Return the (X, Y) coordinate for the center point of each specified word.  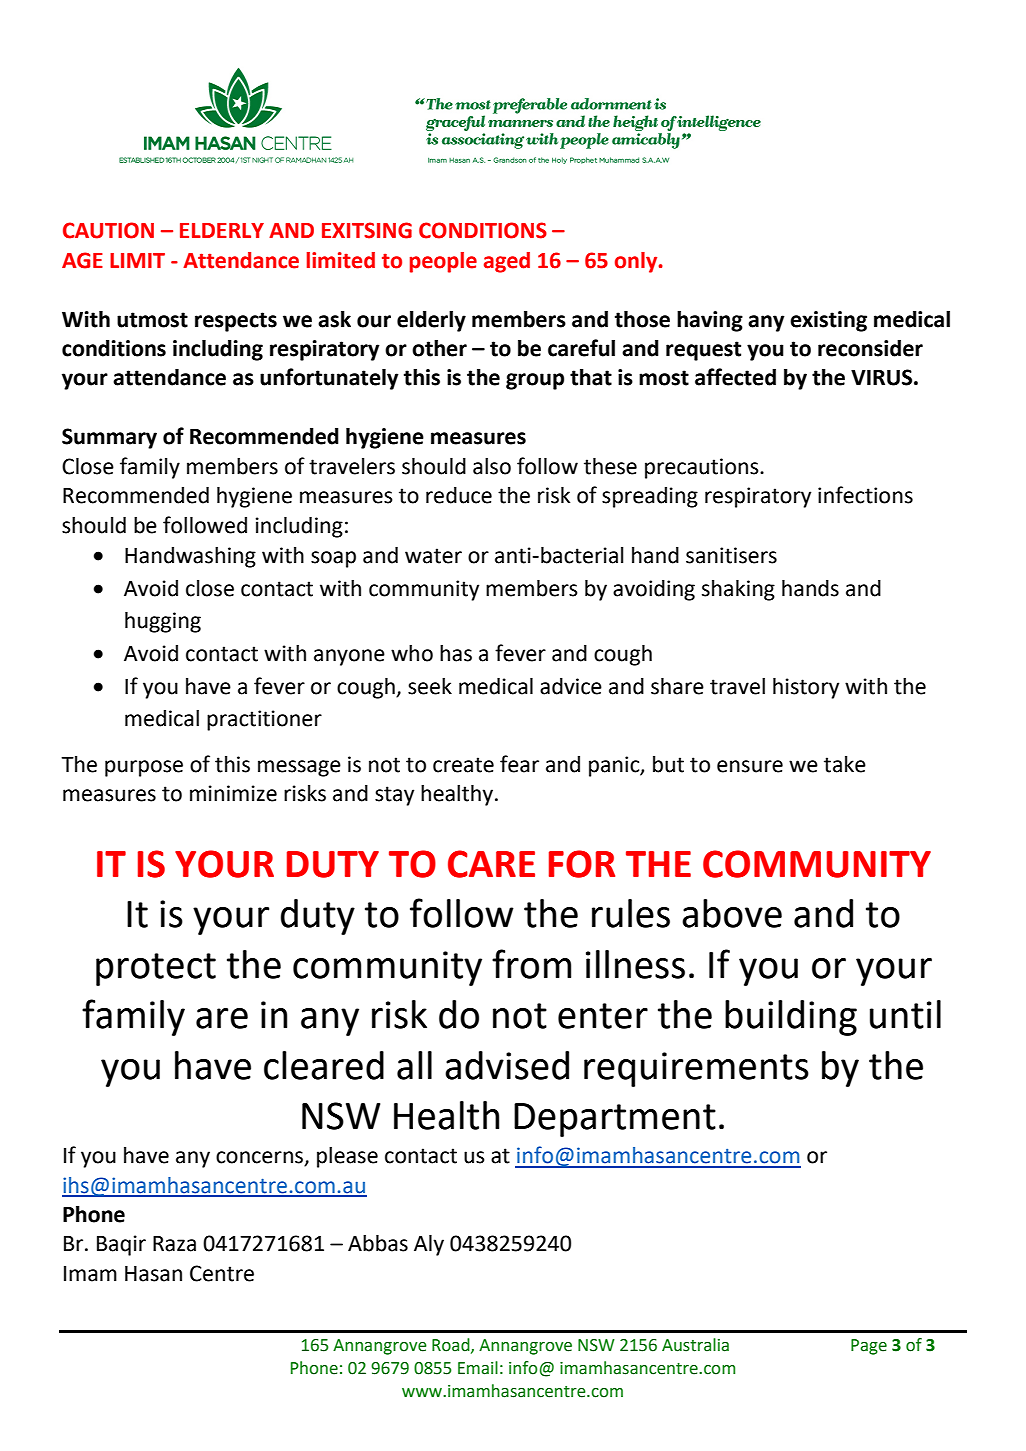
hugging (163, 622)
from (531, 964)
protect (156, 969)
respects (236, 322)
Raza (174, 1244)
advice (571, 686)
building (791, 1018)
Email (478, 1368)
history (806, 688)
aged (507, 262)
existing (828, 321)
